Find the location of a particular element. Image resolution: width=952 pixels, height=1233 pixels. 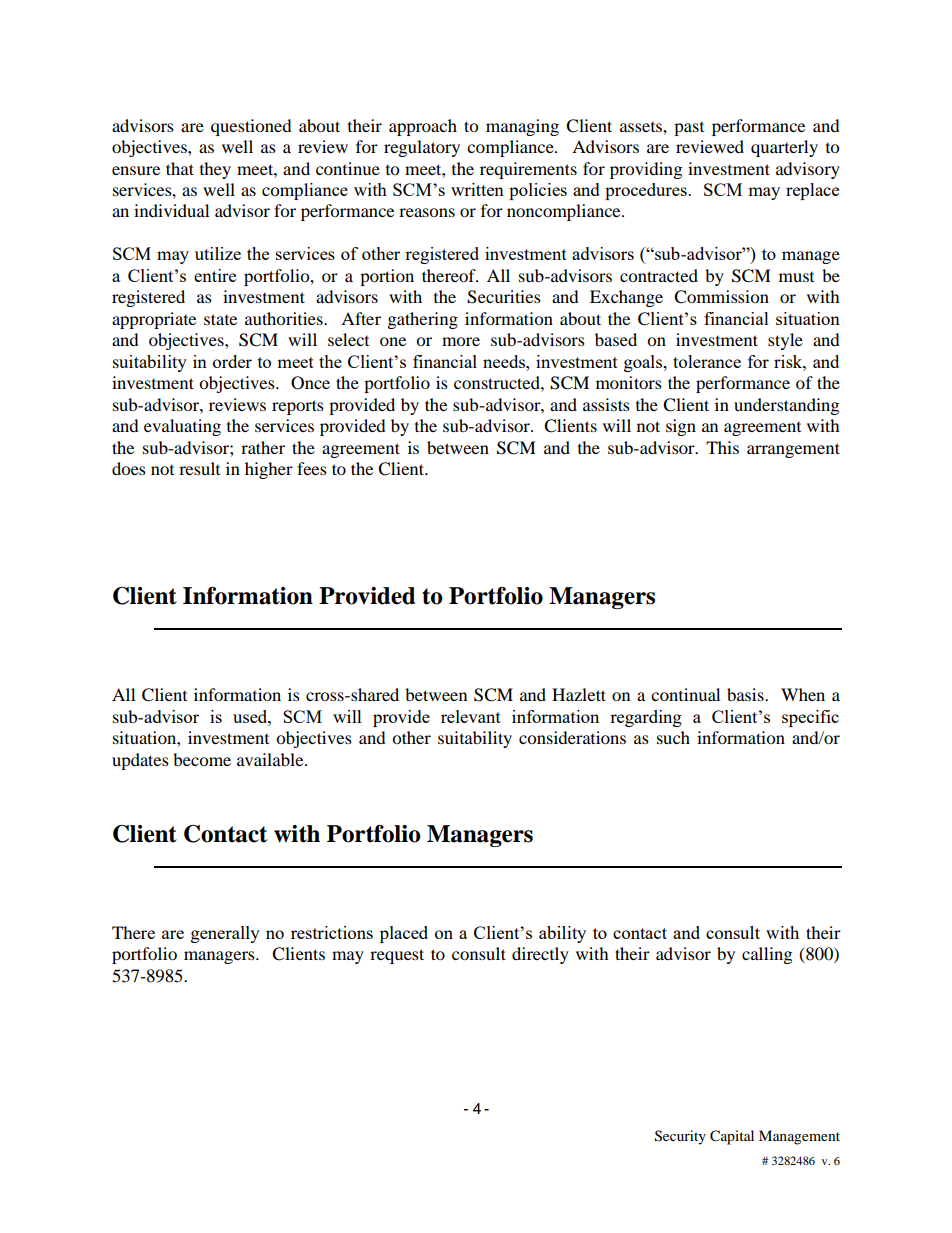

tolerance is located at coordinates (707, 361).
